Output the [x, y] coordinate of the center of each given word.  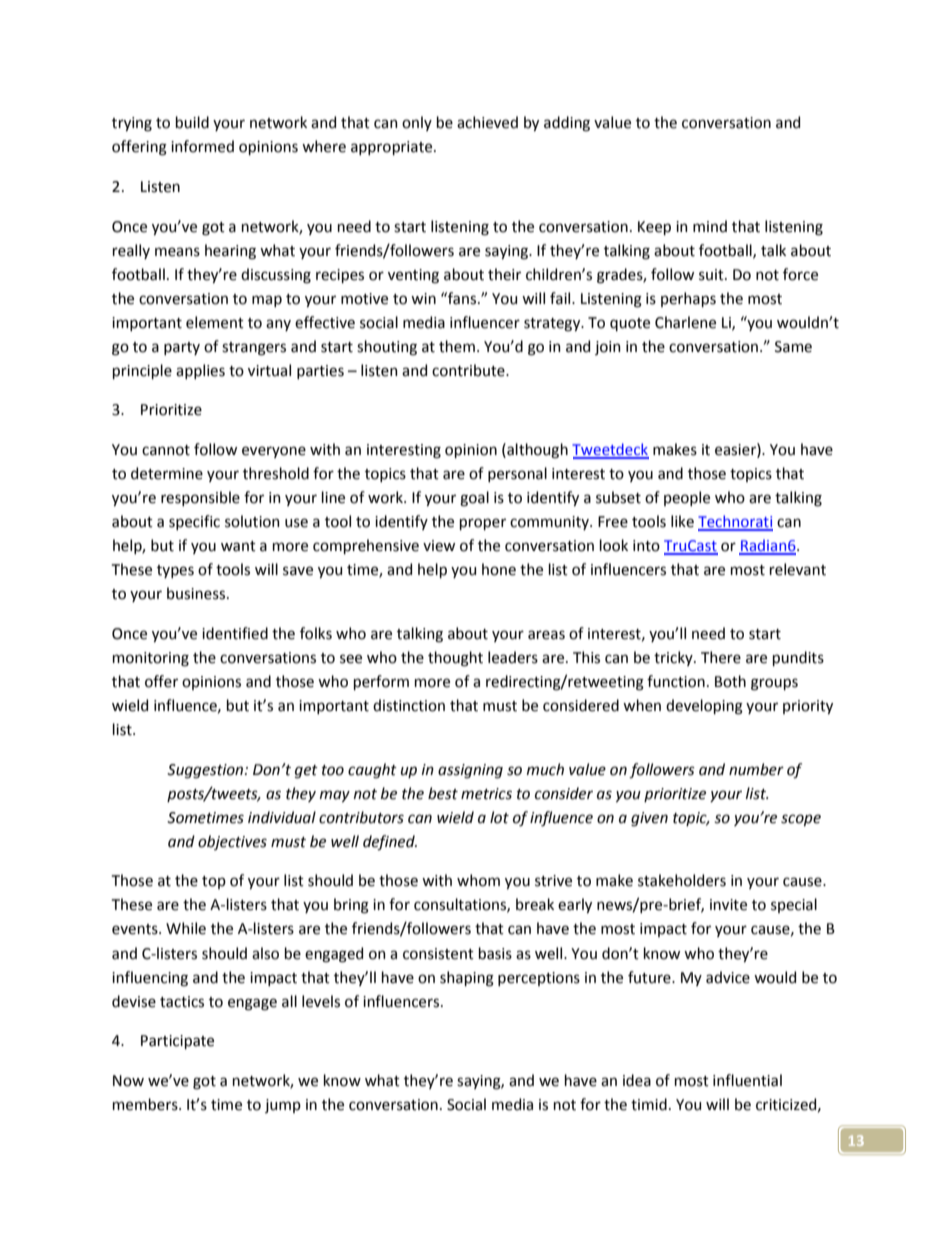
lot [499, 817]
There [721, 657]
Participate [177, 1042]
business [197, 593]
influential [747, 1080]
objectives [232, 842]
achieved [487, 122]
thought [455, 659]
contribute [469, 370]
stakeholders [682, 880]
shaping [467, 979]
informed [202, 146]
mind [710, 226]
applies [200, 371]
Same [793, 347]
